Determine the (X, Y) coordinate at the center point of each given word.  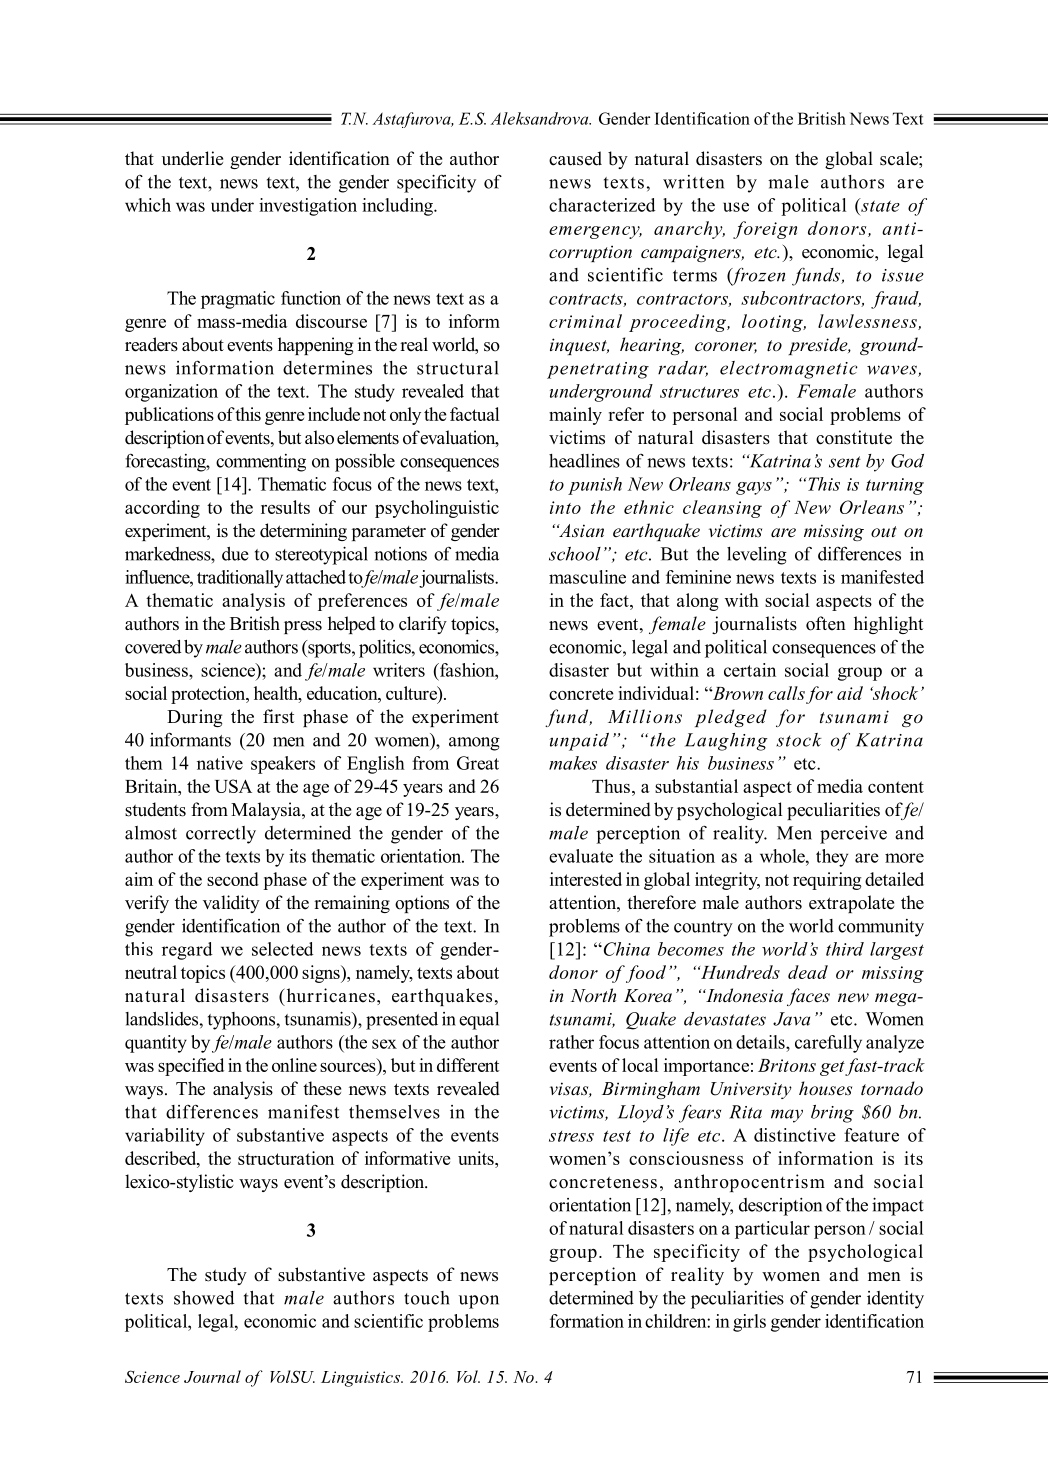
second (233, 879)
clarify (423, 625)
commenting (261, 463)
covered (153, 647)
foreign (765, 230)
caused (575, 158)
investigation (308, 207)
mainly (575, 416)
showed (204, 1298)
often (826, 623)
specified (191, 1067)
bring (832, 1114)
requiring (827, 881)
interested (586, 879)
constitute (854, 437)
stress (571, 1136)
